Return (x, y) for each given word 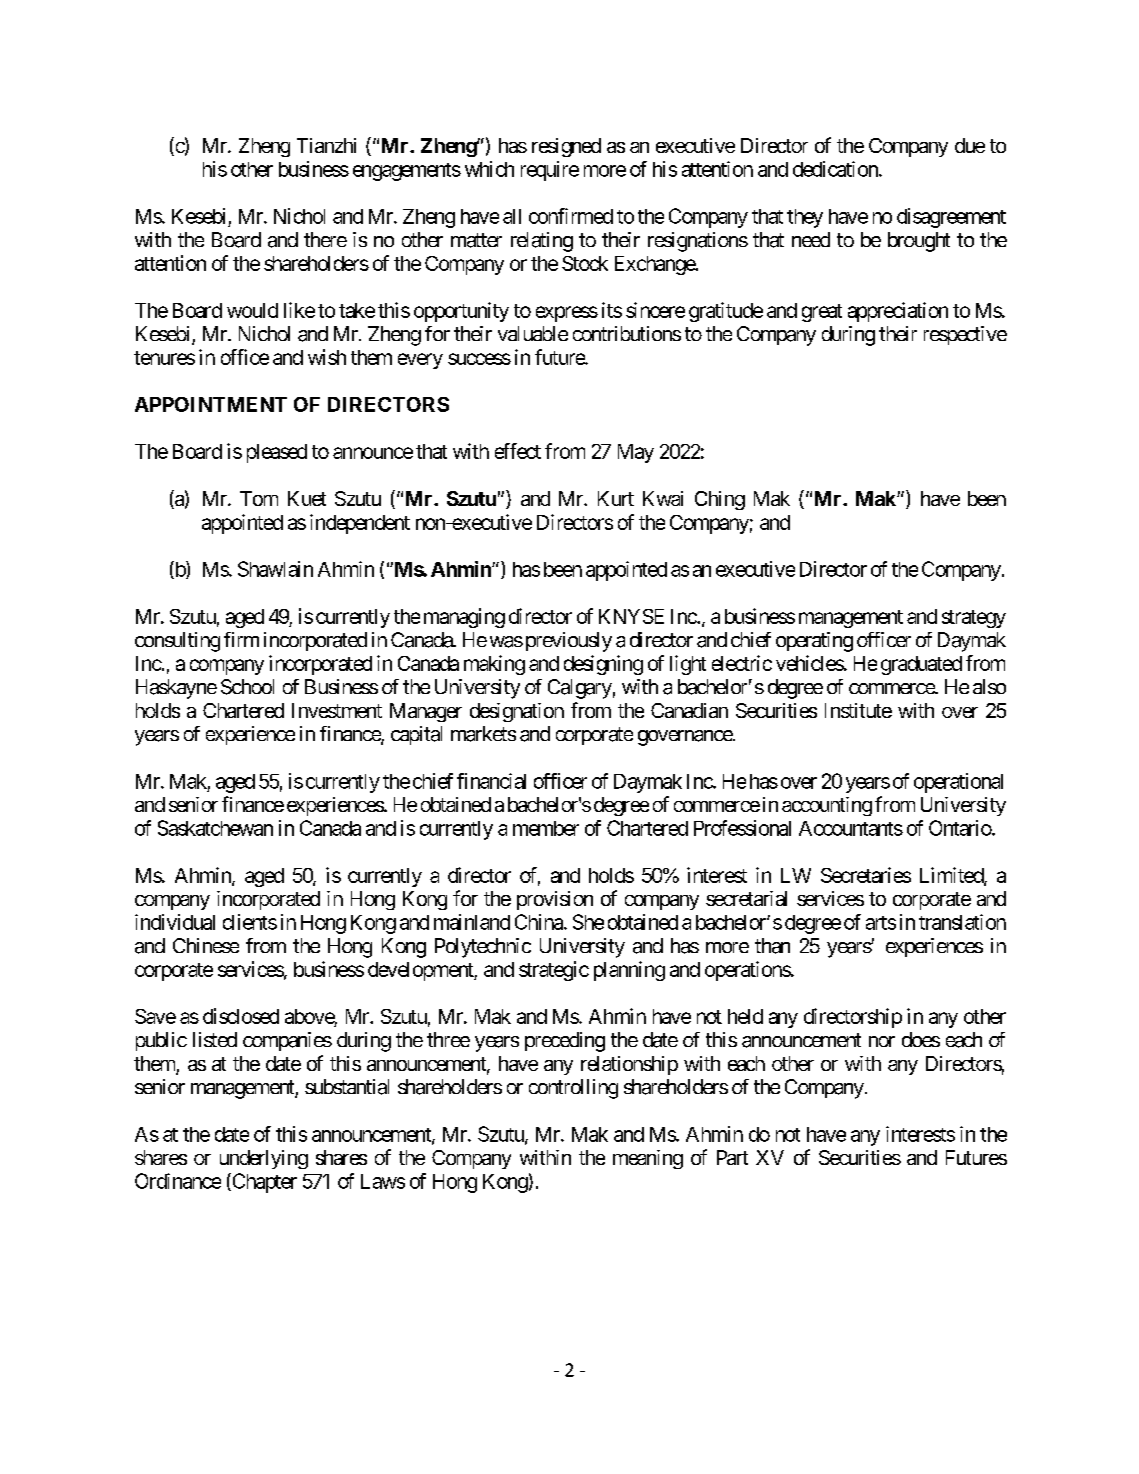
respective (965, 335)
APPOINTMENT (211, 404)
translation (962, 922)
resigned (566, 147)
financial (491, 781)
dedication (836, 169)
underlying (264, 1159)
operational (958, 783)
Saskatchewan (215, 828)
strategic (554, 971)
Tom (259, 498)
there (325, 239)
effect (518, 451)
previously (567, 642)
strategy (974, 619)
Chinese (206, 945)
